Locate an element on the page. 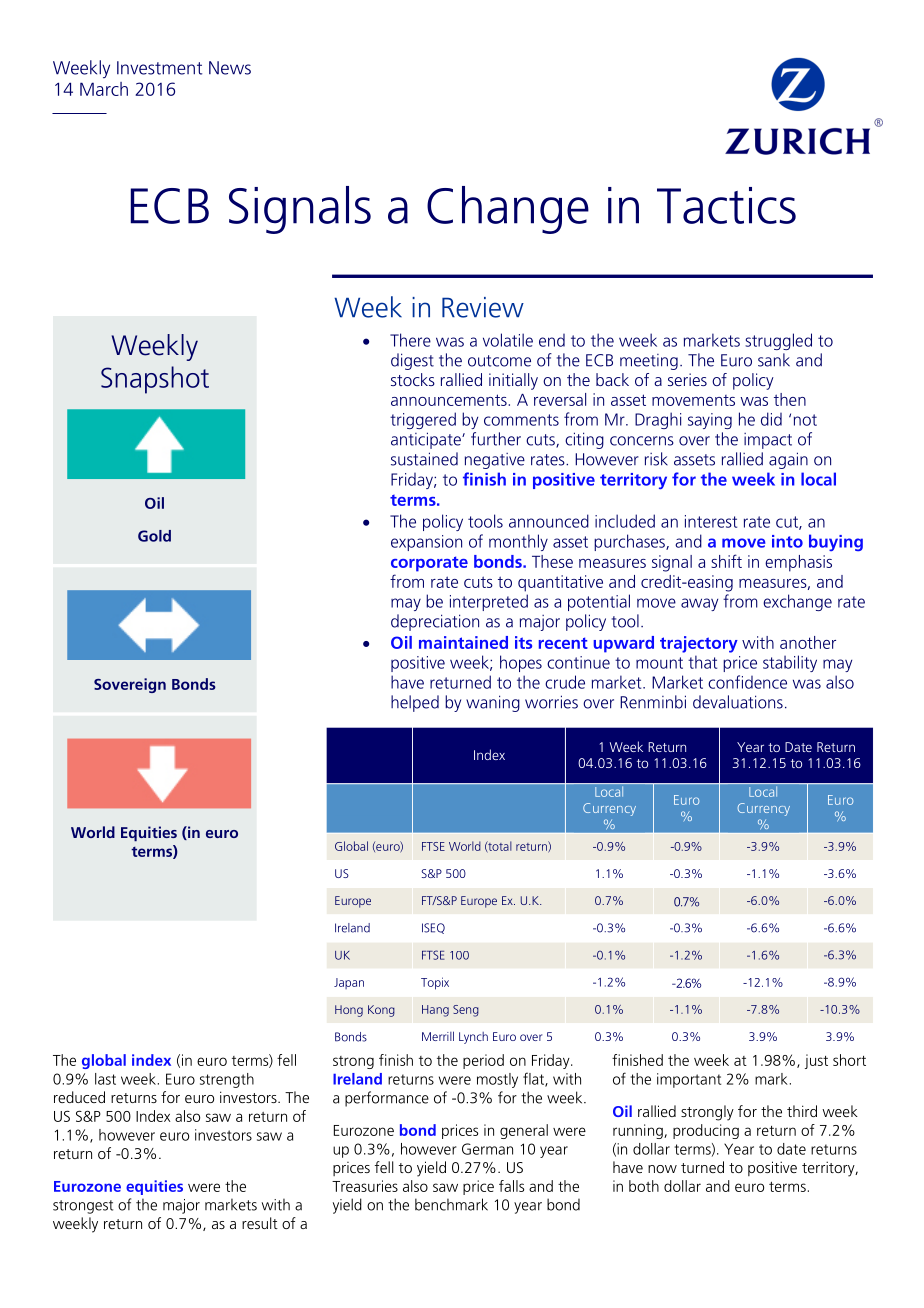 This image has height=1308, width=924. Japan is located at coordinates (349, 983).
